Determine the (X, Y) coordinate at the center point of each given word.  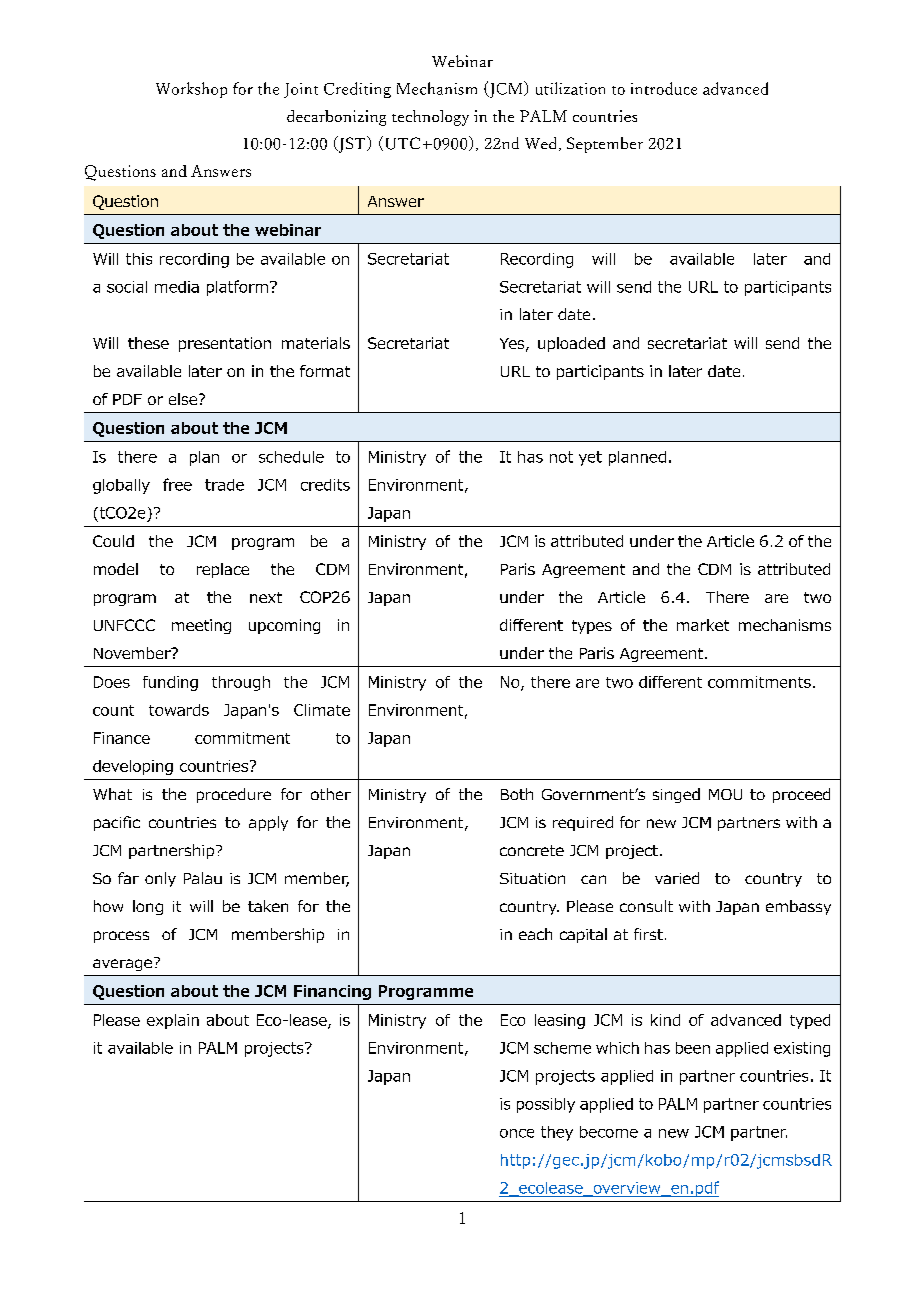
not (561, 457)
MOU (725, 794)
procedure (234, 795)
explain (173, 1021)
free (177, 484)
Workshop (191, 90)
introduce (664, 88)
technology (430, 118)
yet (590, 458)
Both (517, 794)
